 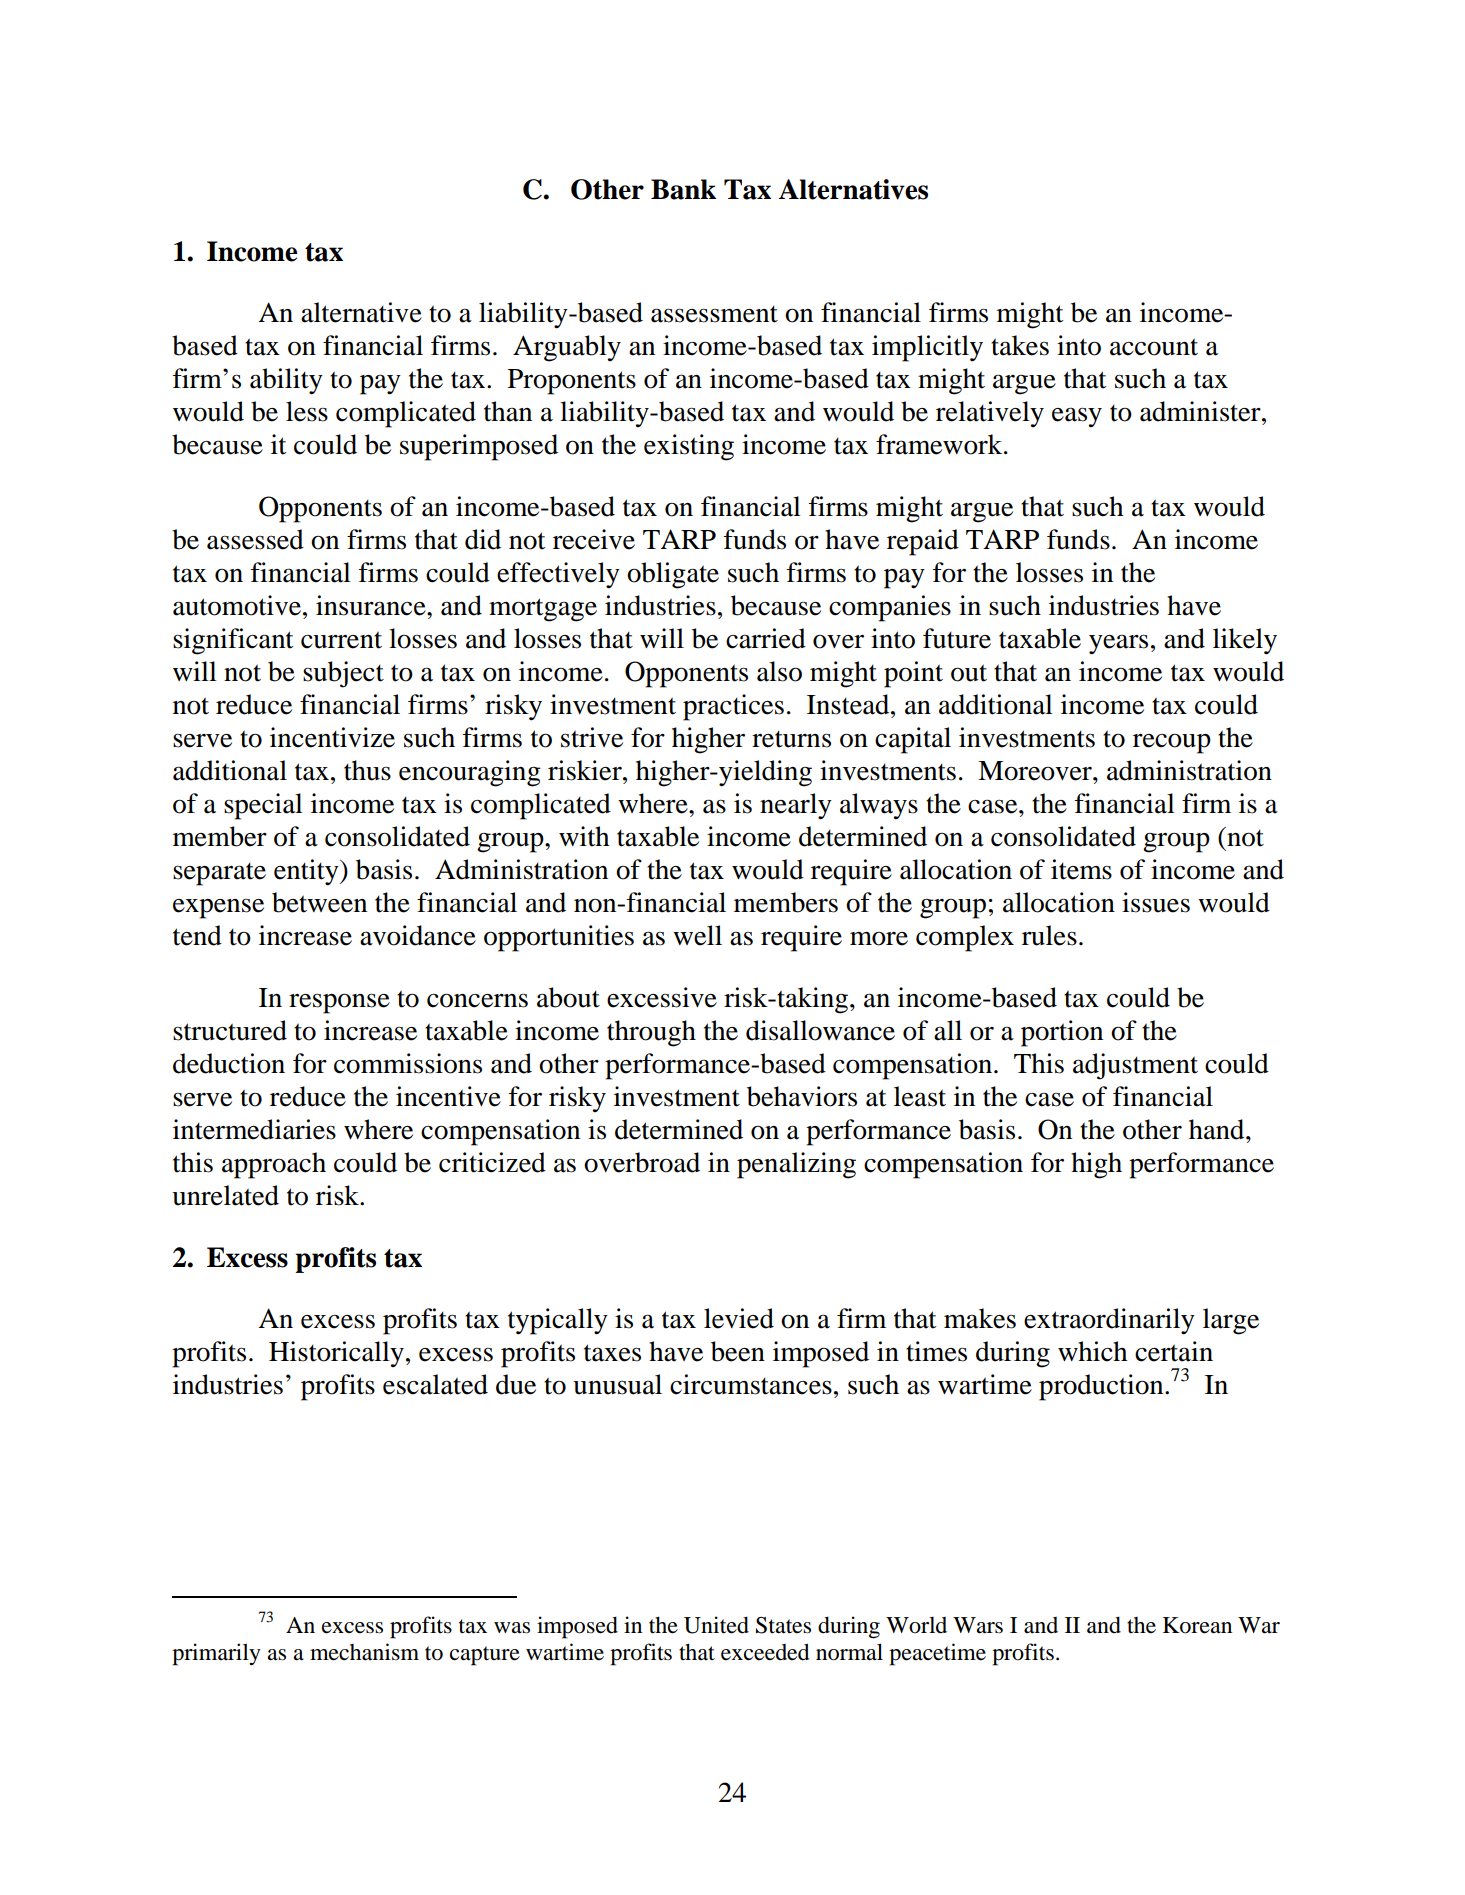 What do you see at coordinates (796, 806) in the screenshot?
I see `nearly` at bounding box center [796, 806].
